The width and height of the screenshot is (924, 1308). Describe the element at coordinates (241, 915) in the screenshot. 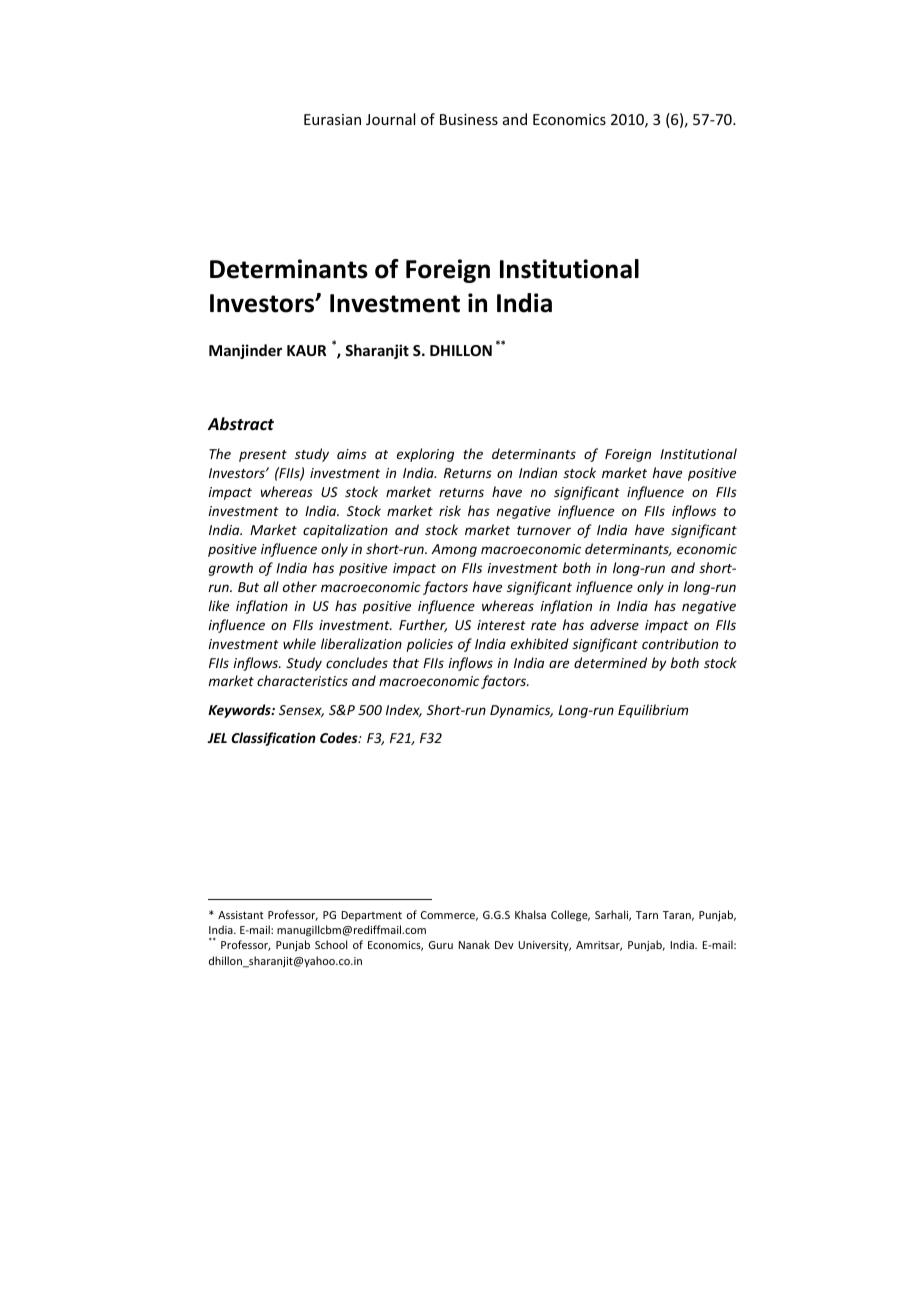

I see `Assistant` at that location.
